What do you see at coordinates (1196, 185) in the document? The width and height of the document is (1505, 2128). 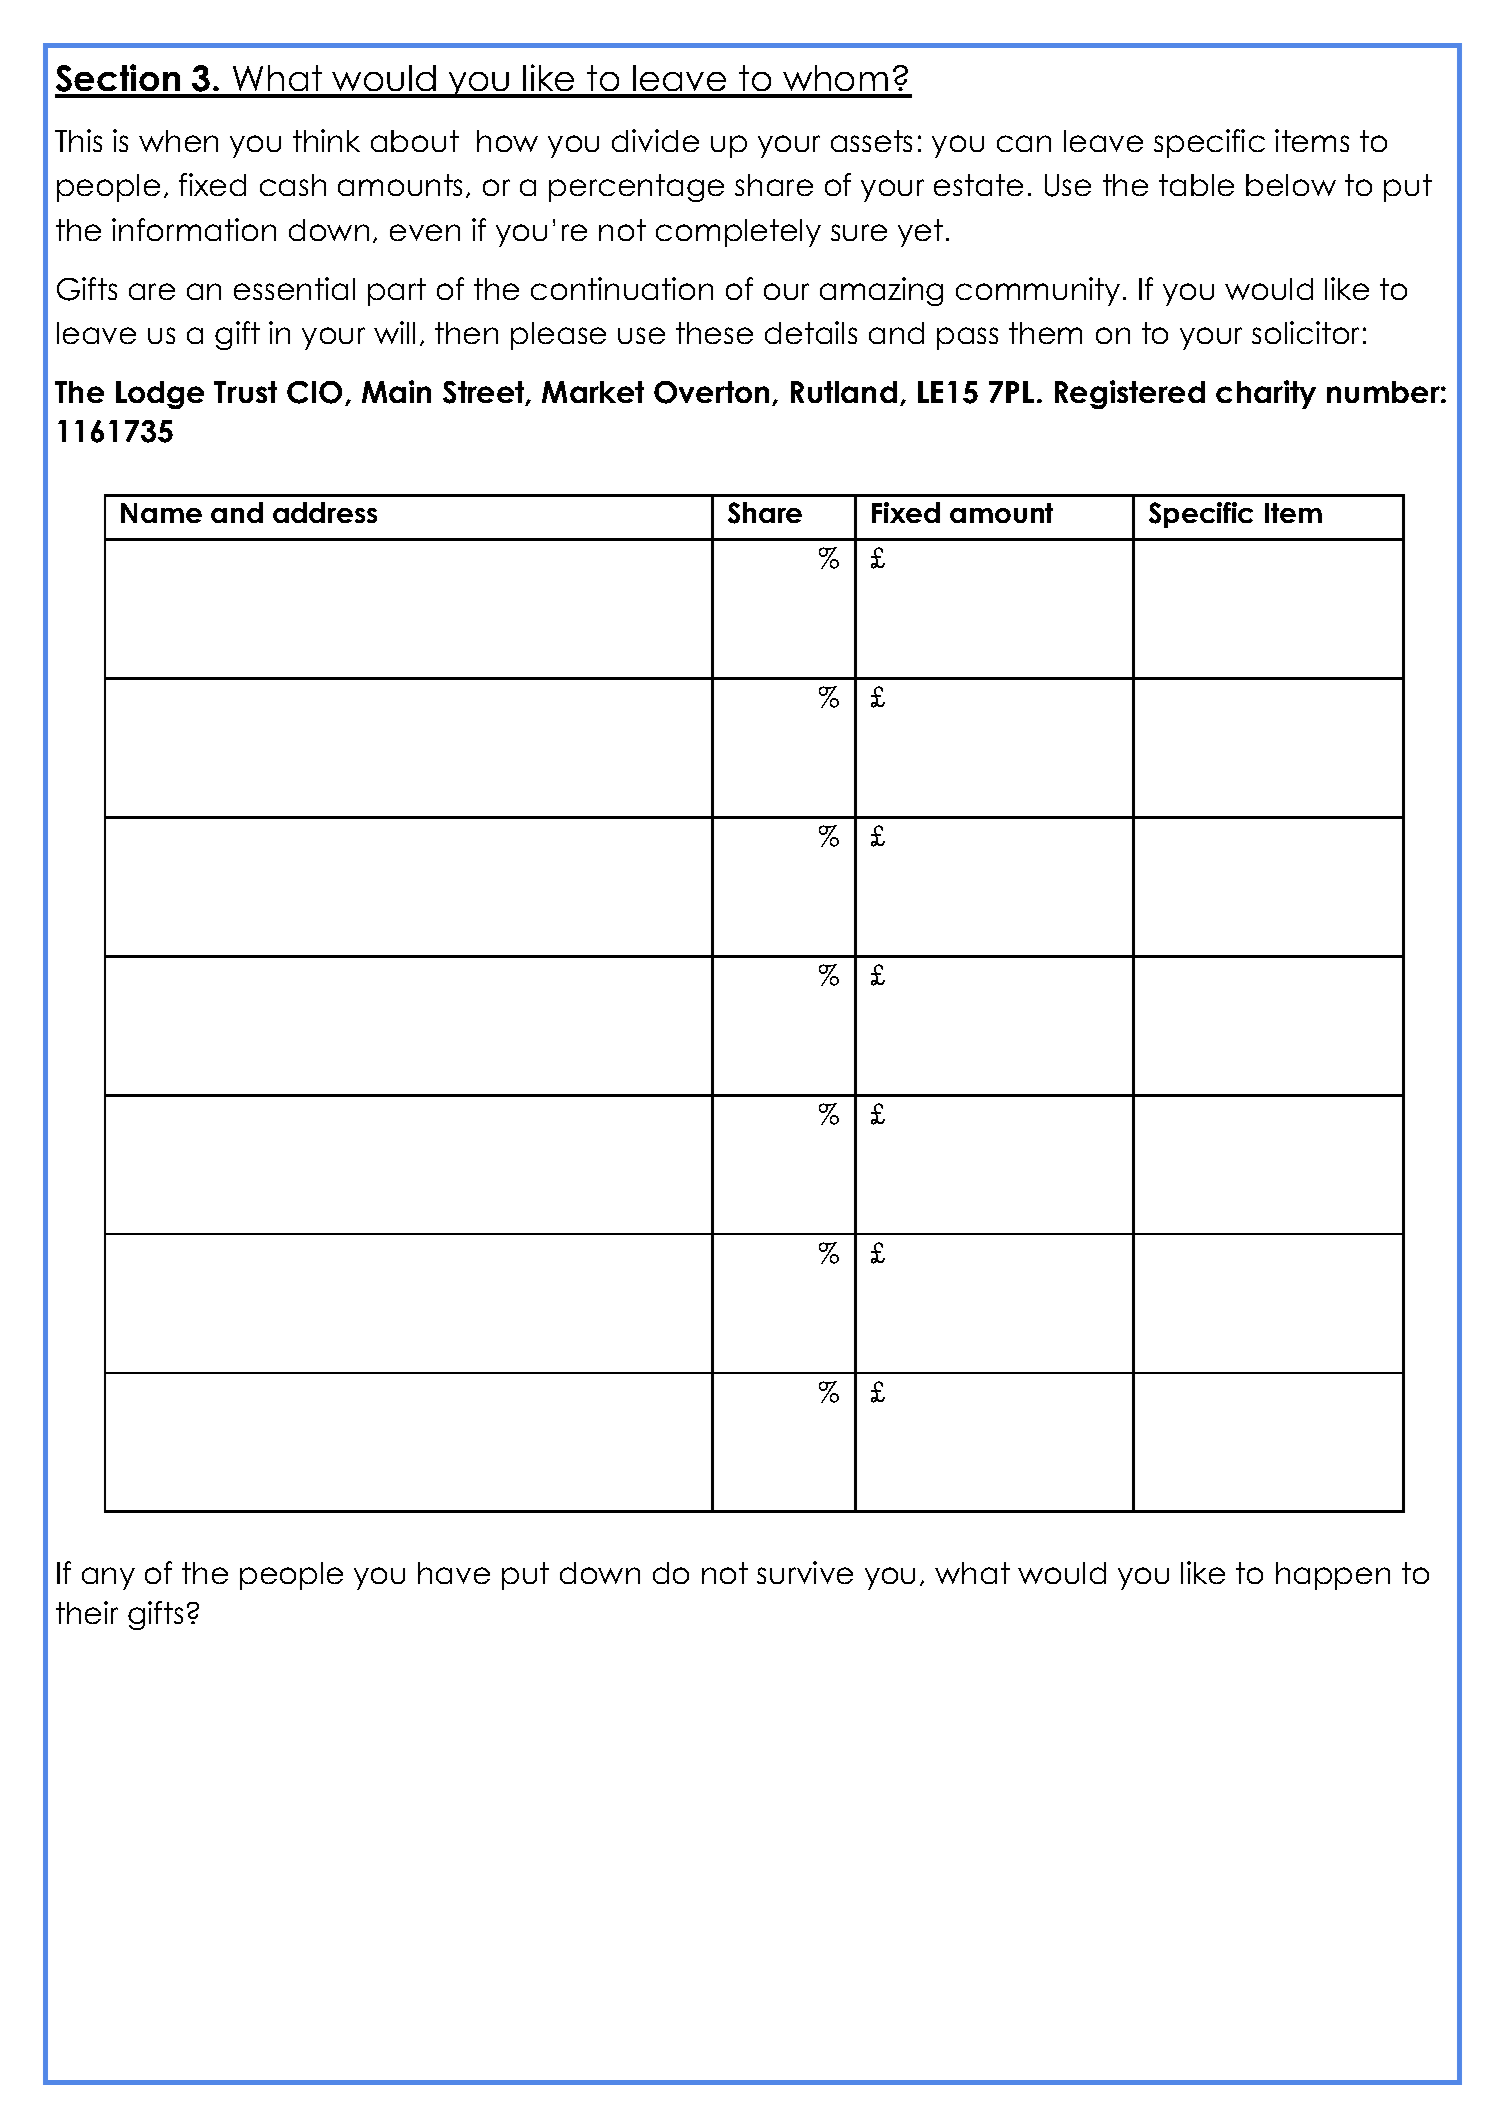 I see `table` at bounding box center [1196, 185].
